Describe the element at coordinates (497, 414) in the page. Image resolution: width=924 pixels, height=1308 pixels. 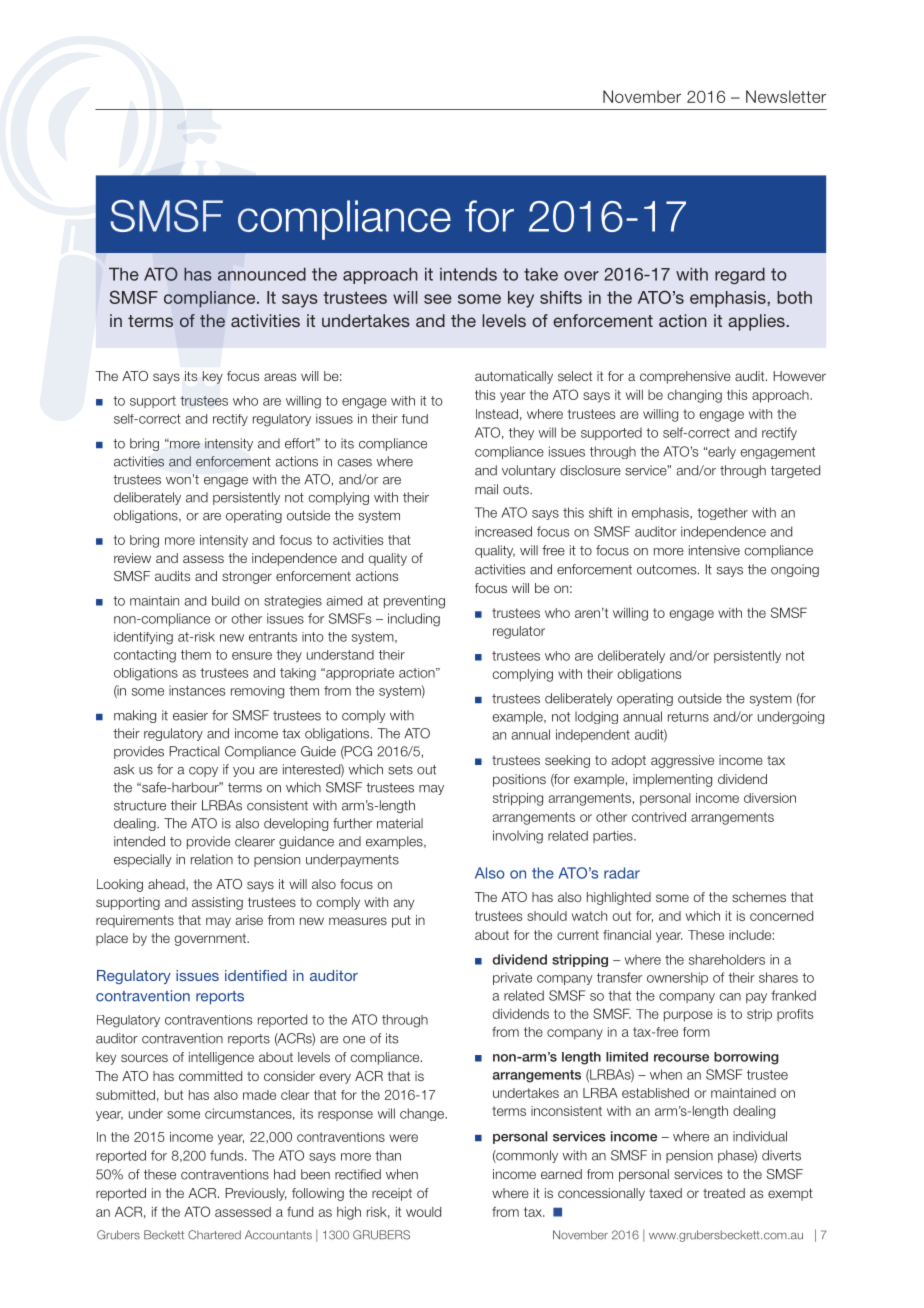
I see `Instead` at that location.
